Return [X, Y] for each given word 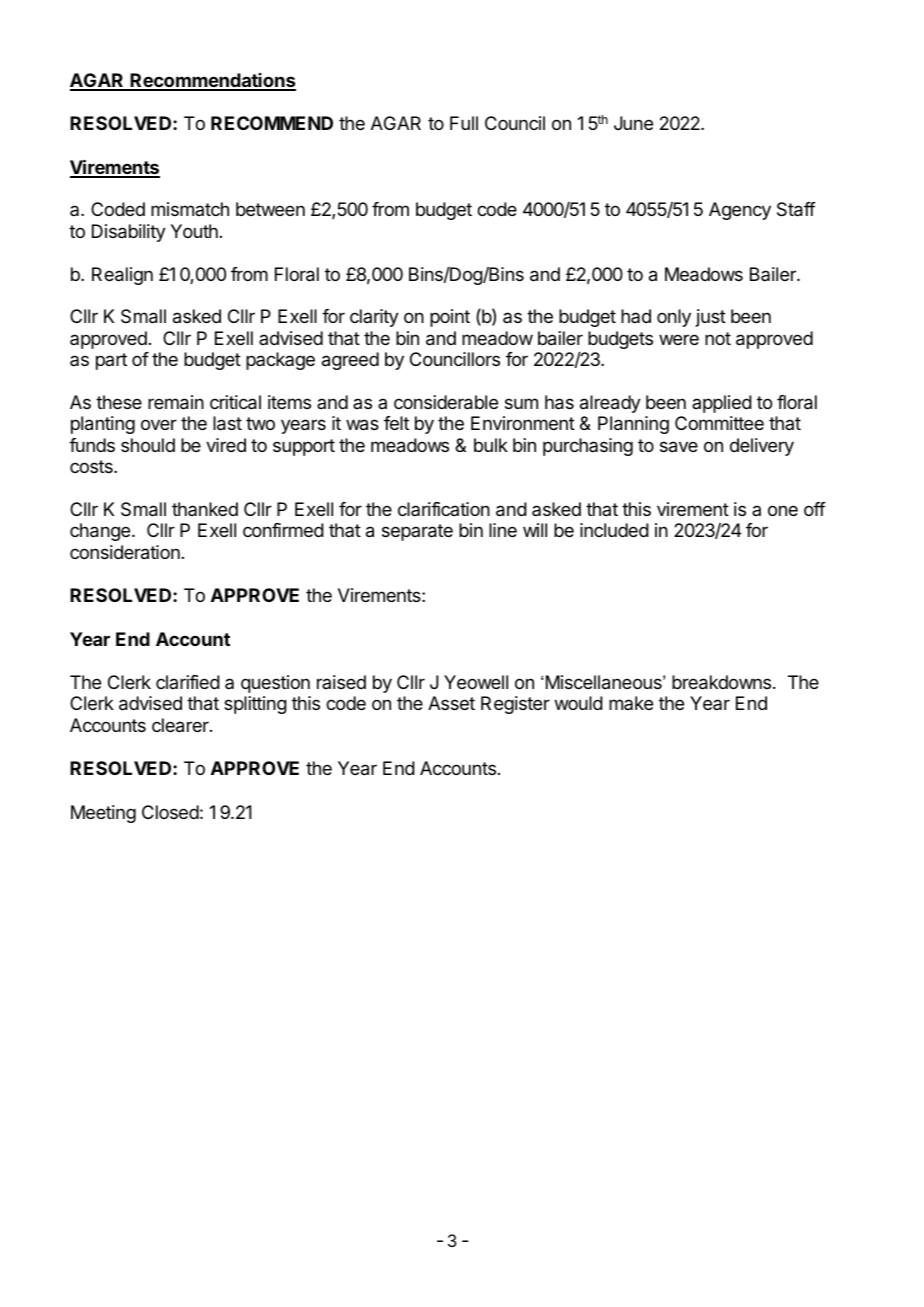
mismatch [190, 209]
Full [464, 123]
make [631, 703]
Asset [451, 703]
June [633, 123]
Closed [170, 812]
